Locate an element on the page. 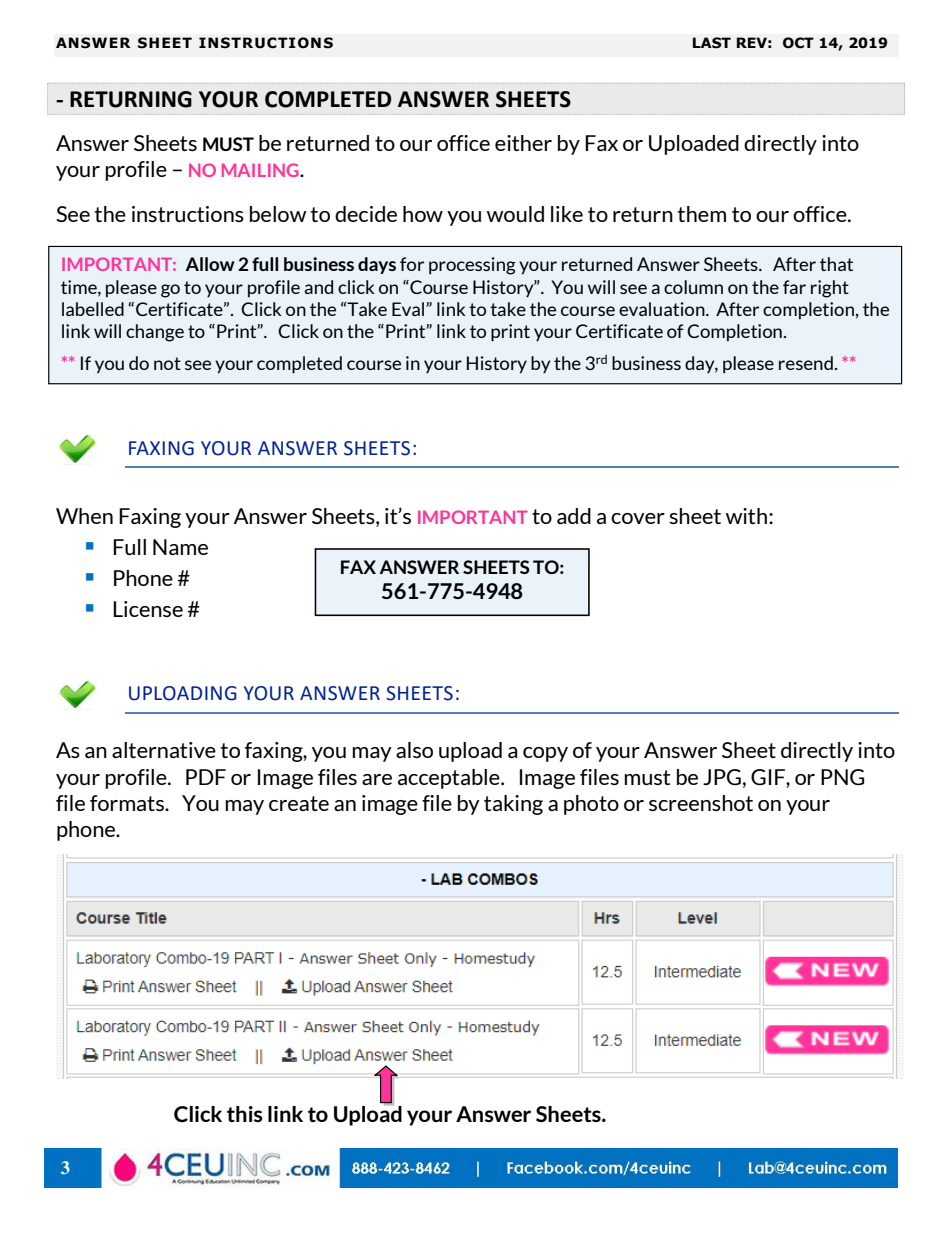  processing is located at coordinates (472, 266).
